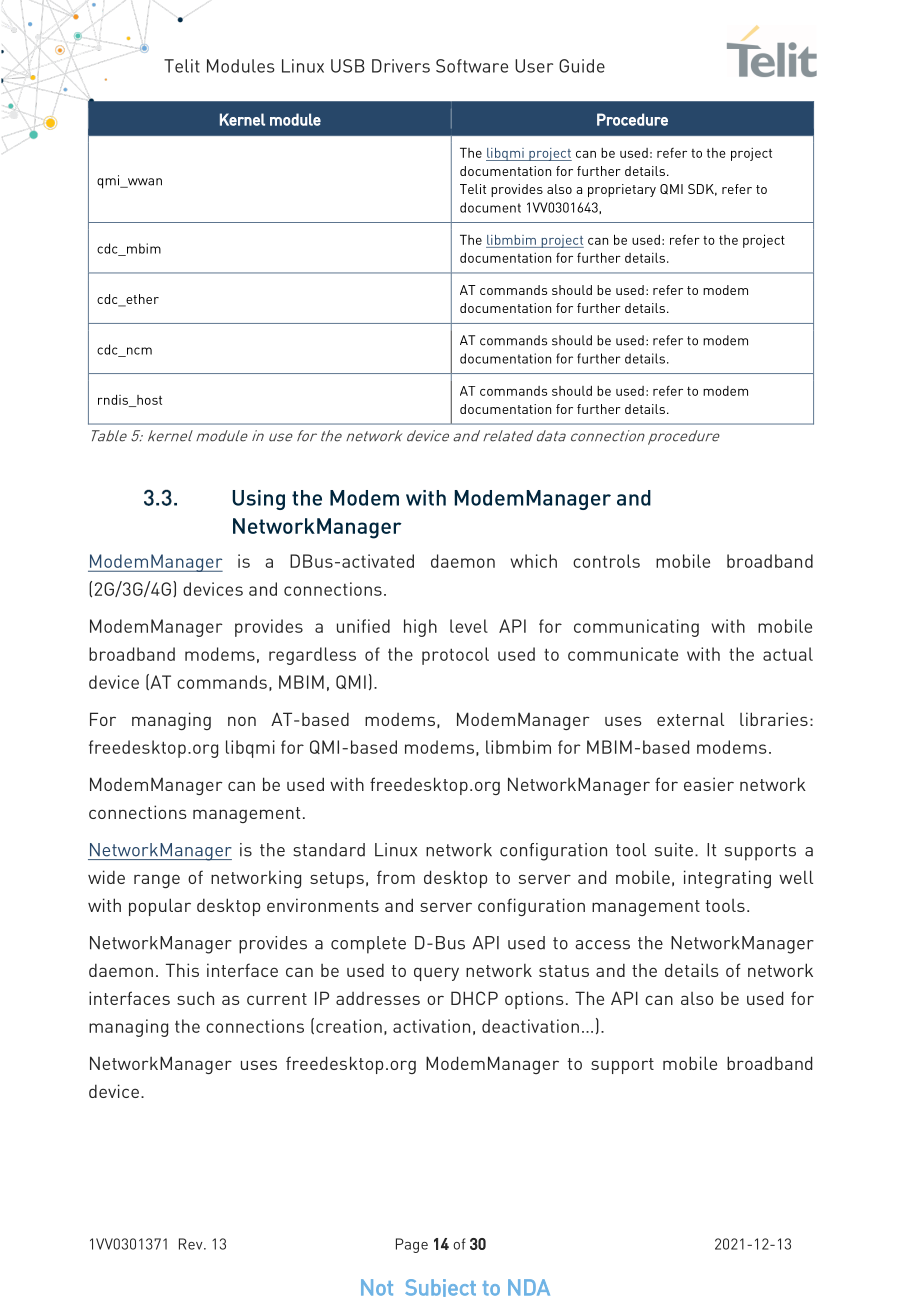 Image resolution: width=924 pixels, height=1308 pixels. What do you see at coordinates (182, 970) in the screenshot?
I see `This` at bounding box center [182, 970].
